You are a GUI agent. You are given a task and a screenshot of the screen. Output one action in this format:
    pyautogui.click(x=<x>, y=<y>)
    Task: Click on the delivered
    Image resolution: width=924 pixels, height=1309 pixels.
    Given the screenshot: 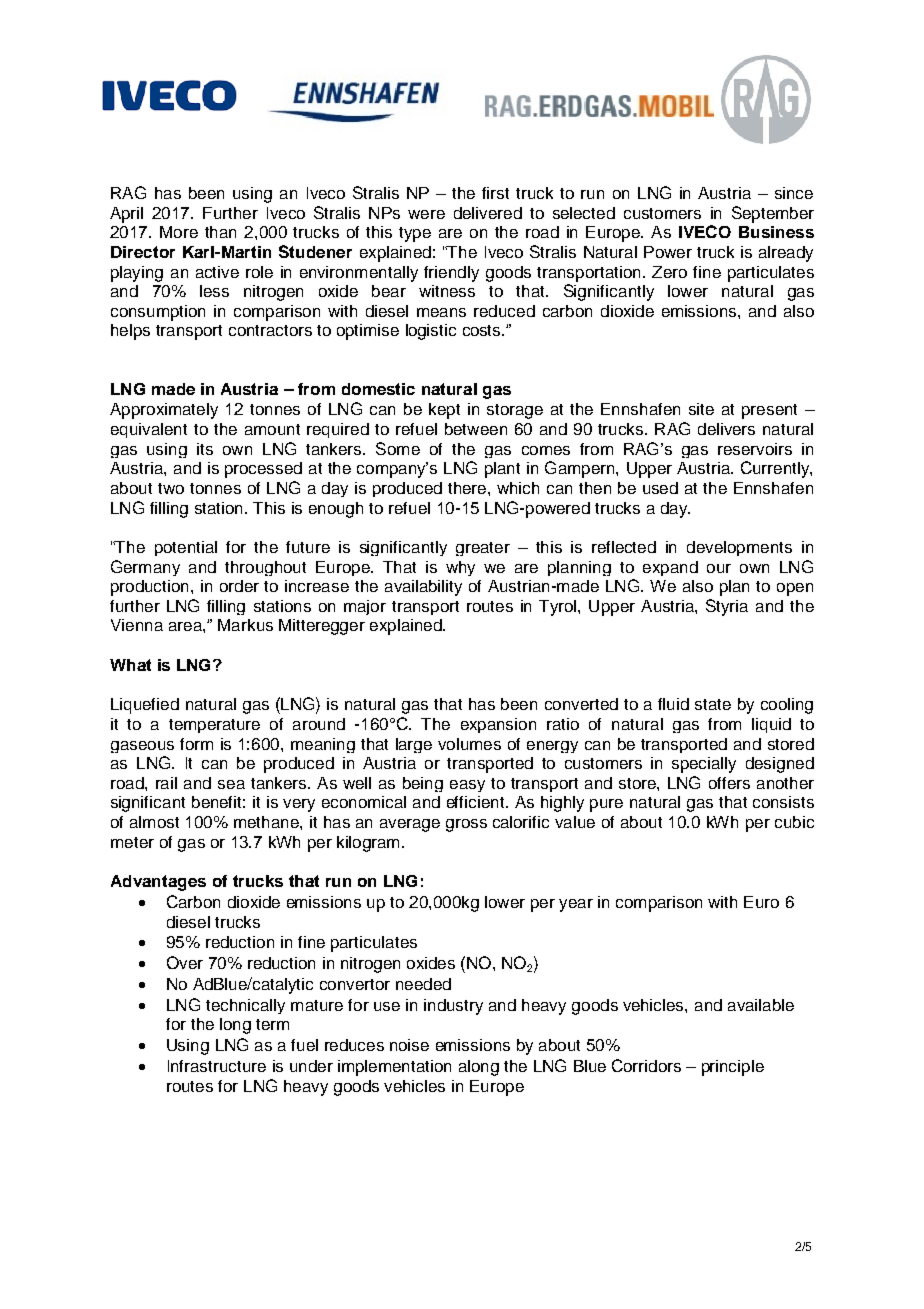 What is the action you would take?
    pyautogui.click(x=488, y=213)
